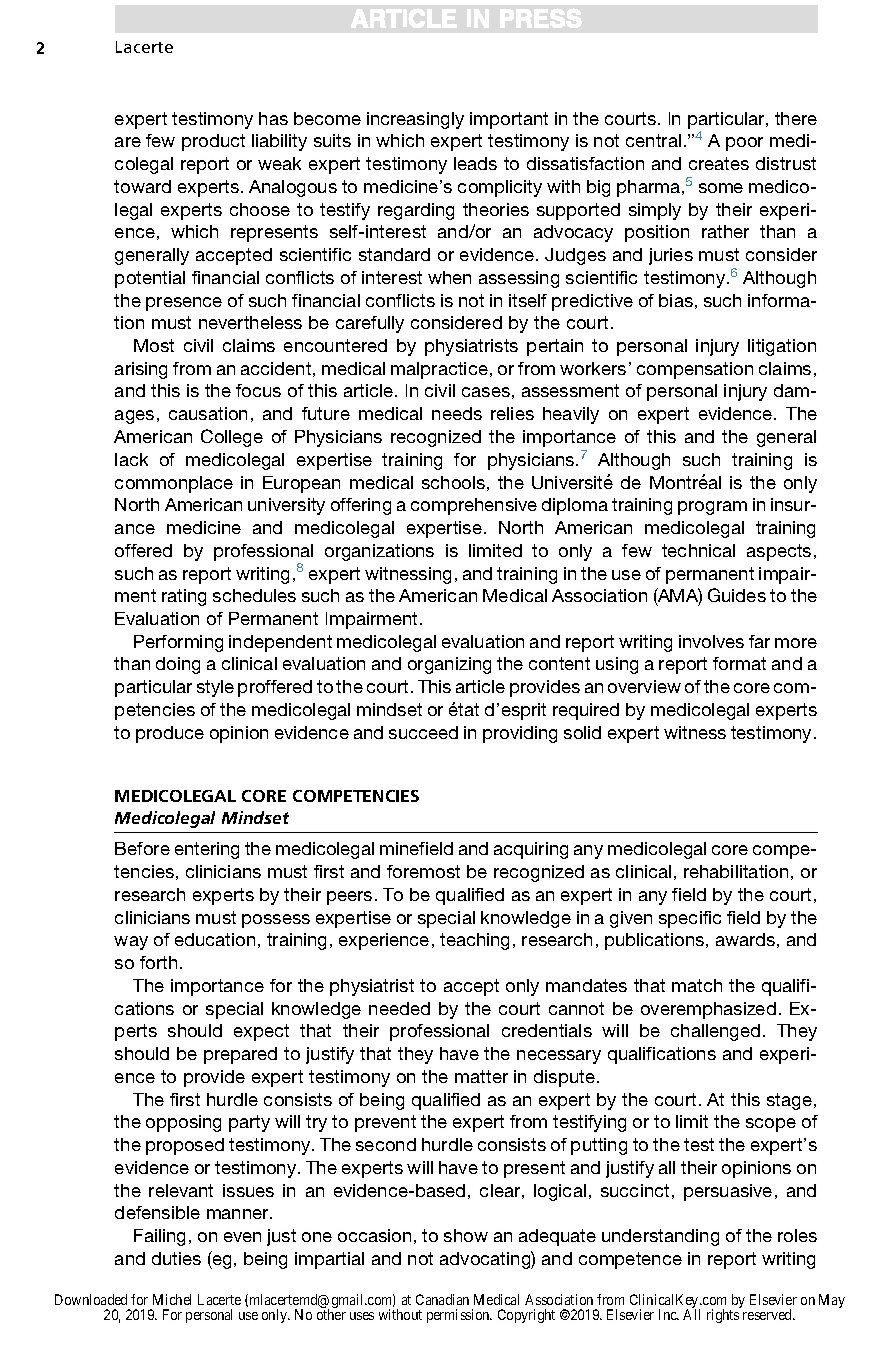 The image size is (896, 1345). Describe the element at coordinates (475, 163) in the screenshot. I see `leads` at that location.
